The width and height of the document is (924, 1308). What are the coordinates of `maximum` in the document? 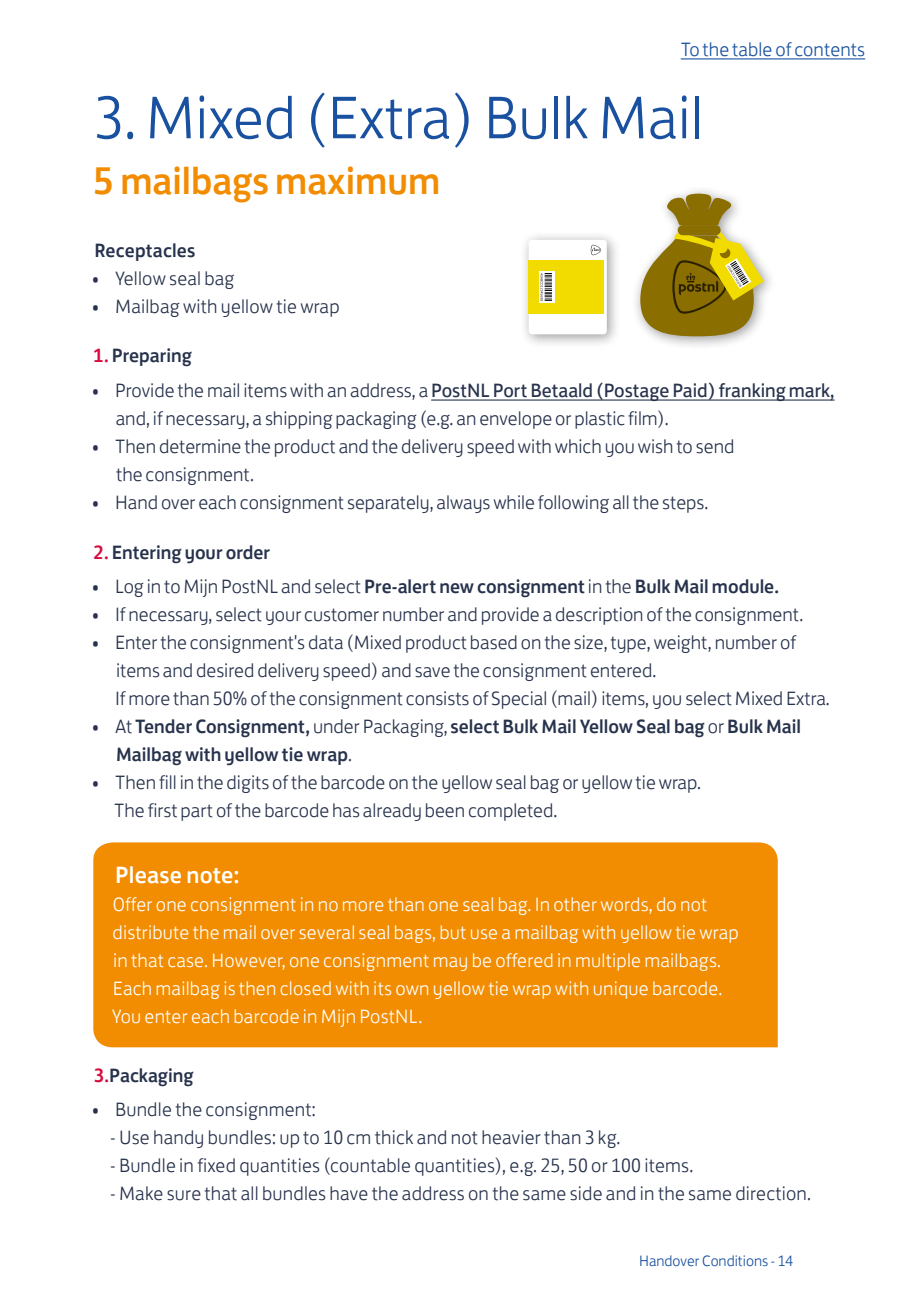 It's located at (357, 180).
